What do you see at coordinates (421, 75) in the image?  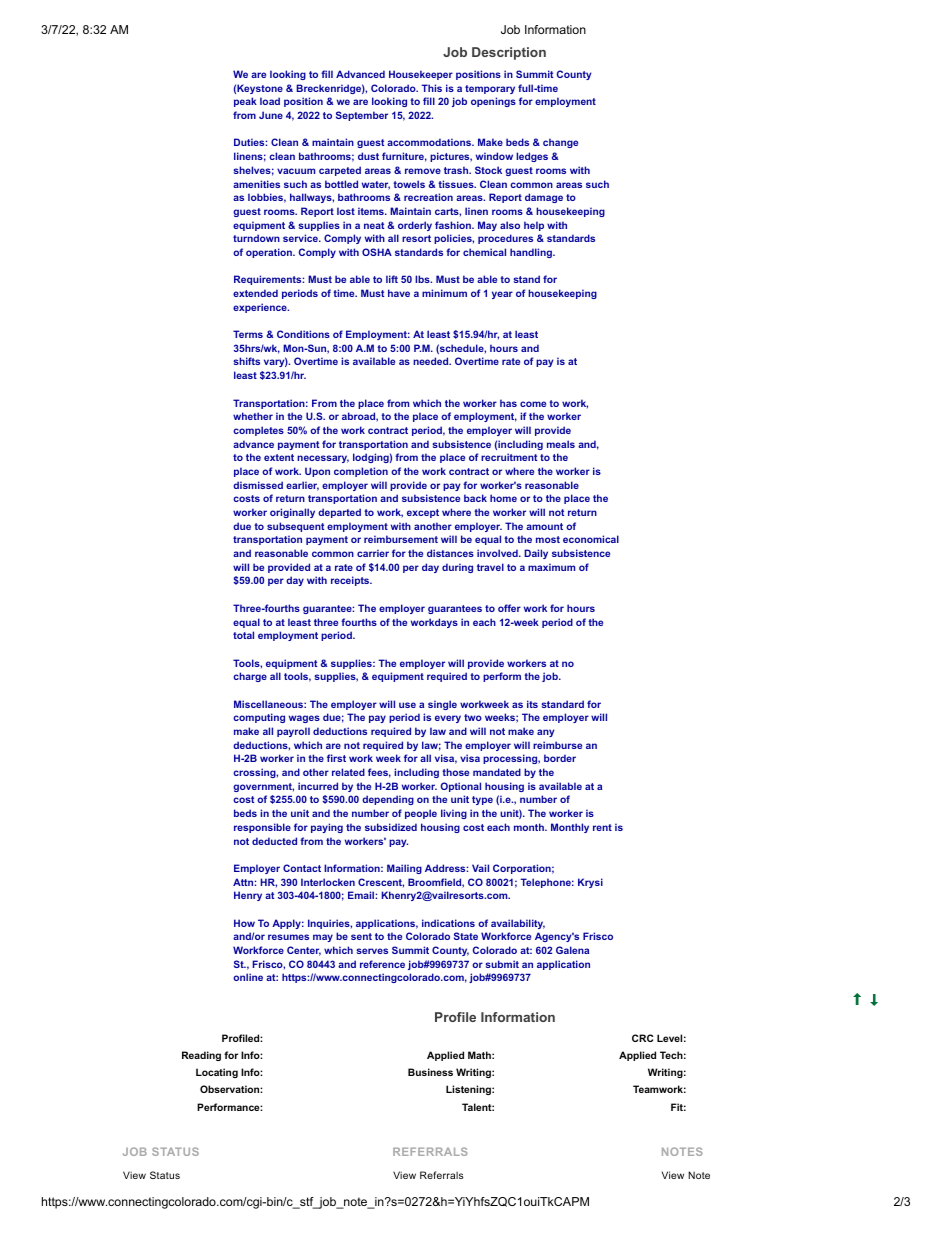 I see `Housekeeper` at bounding box center [421, 75].
